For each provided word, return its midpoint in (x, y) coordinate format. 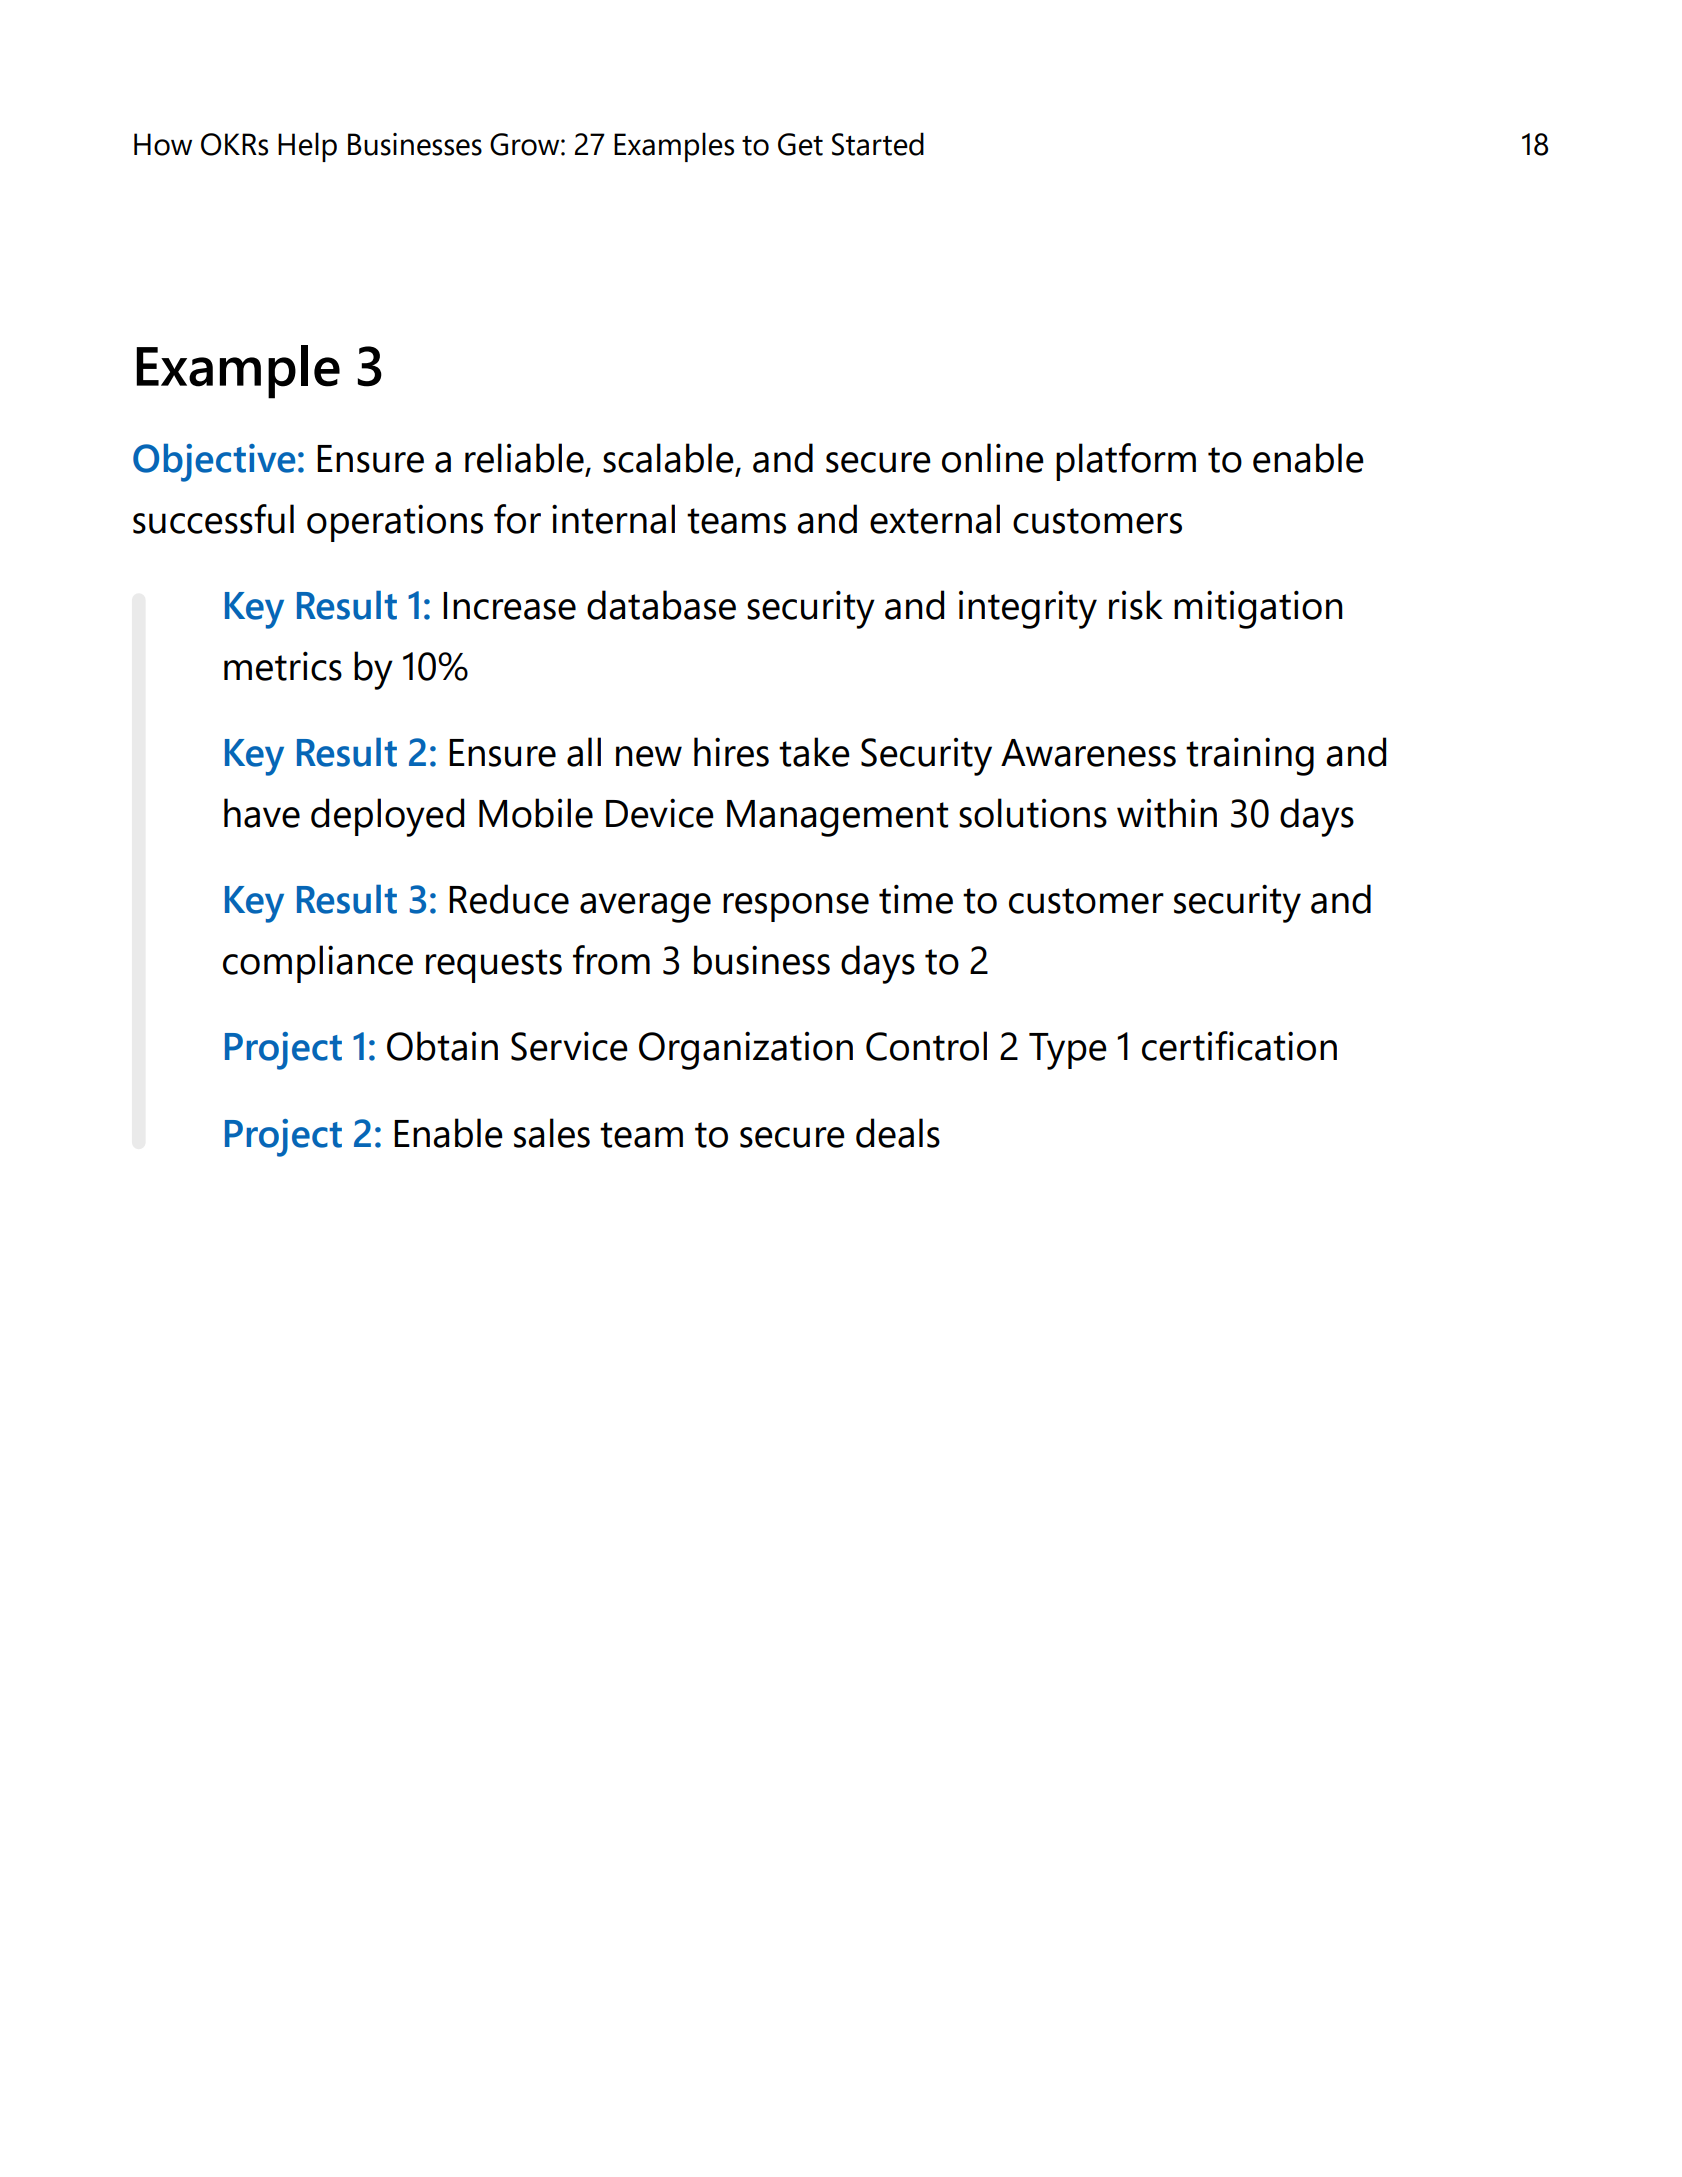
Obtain (442, 1046)
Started (878, 144)
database (661, 605)
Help (307, 147)
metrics (283, 666)
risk (1136, 605)
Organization (746, 1050)
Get (800, 144)
